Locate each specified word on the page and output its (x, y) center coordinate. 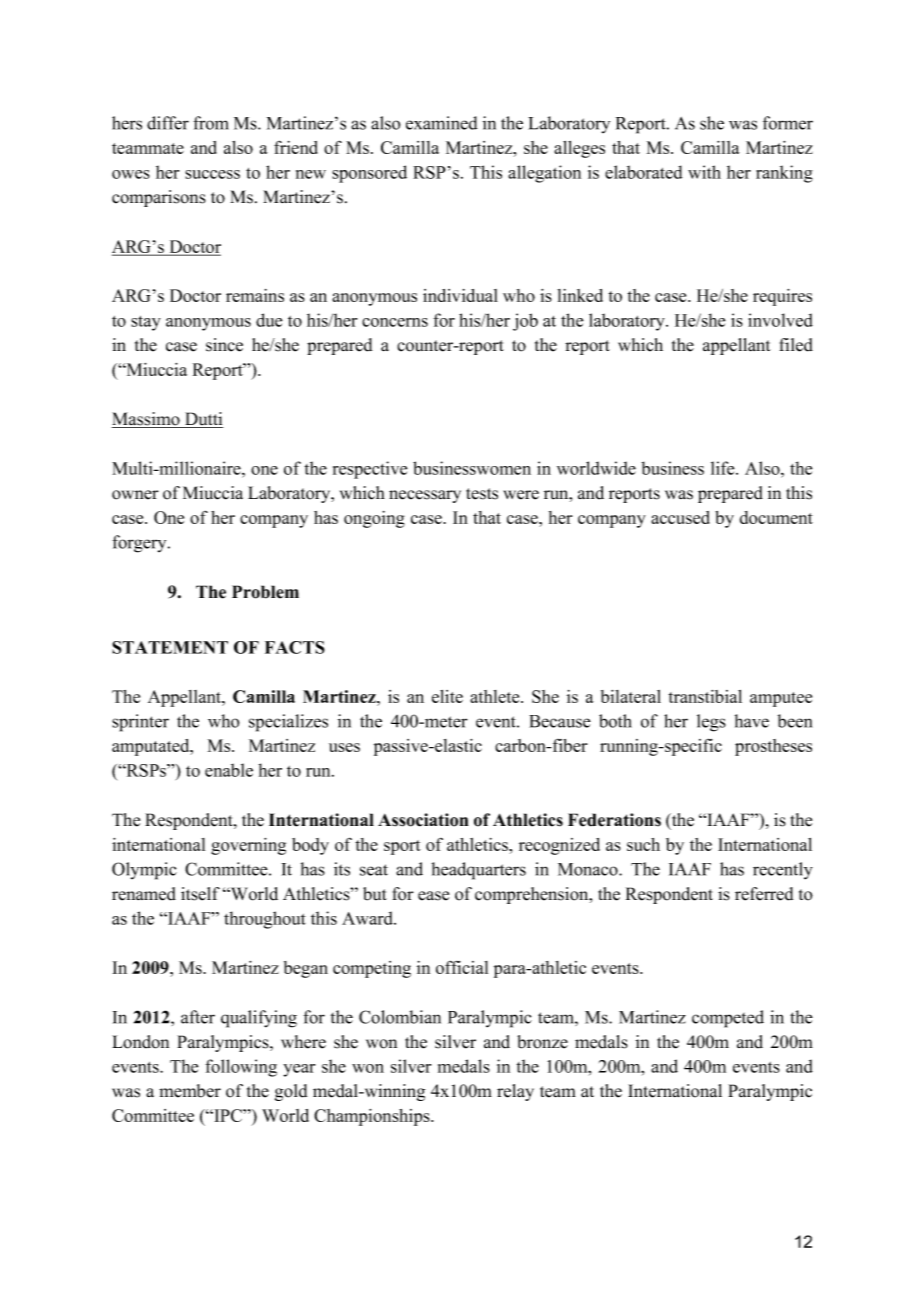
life (724, 468)
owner (135, 495)
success (212, 174)
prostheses (773, 747)
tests (482, 494)
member (190, 1091)
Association (423, 820)
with (704, 172)
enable (229, 770)
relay (515, 1092)
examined (441, 123)
